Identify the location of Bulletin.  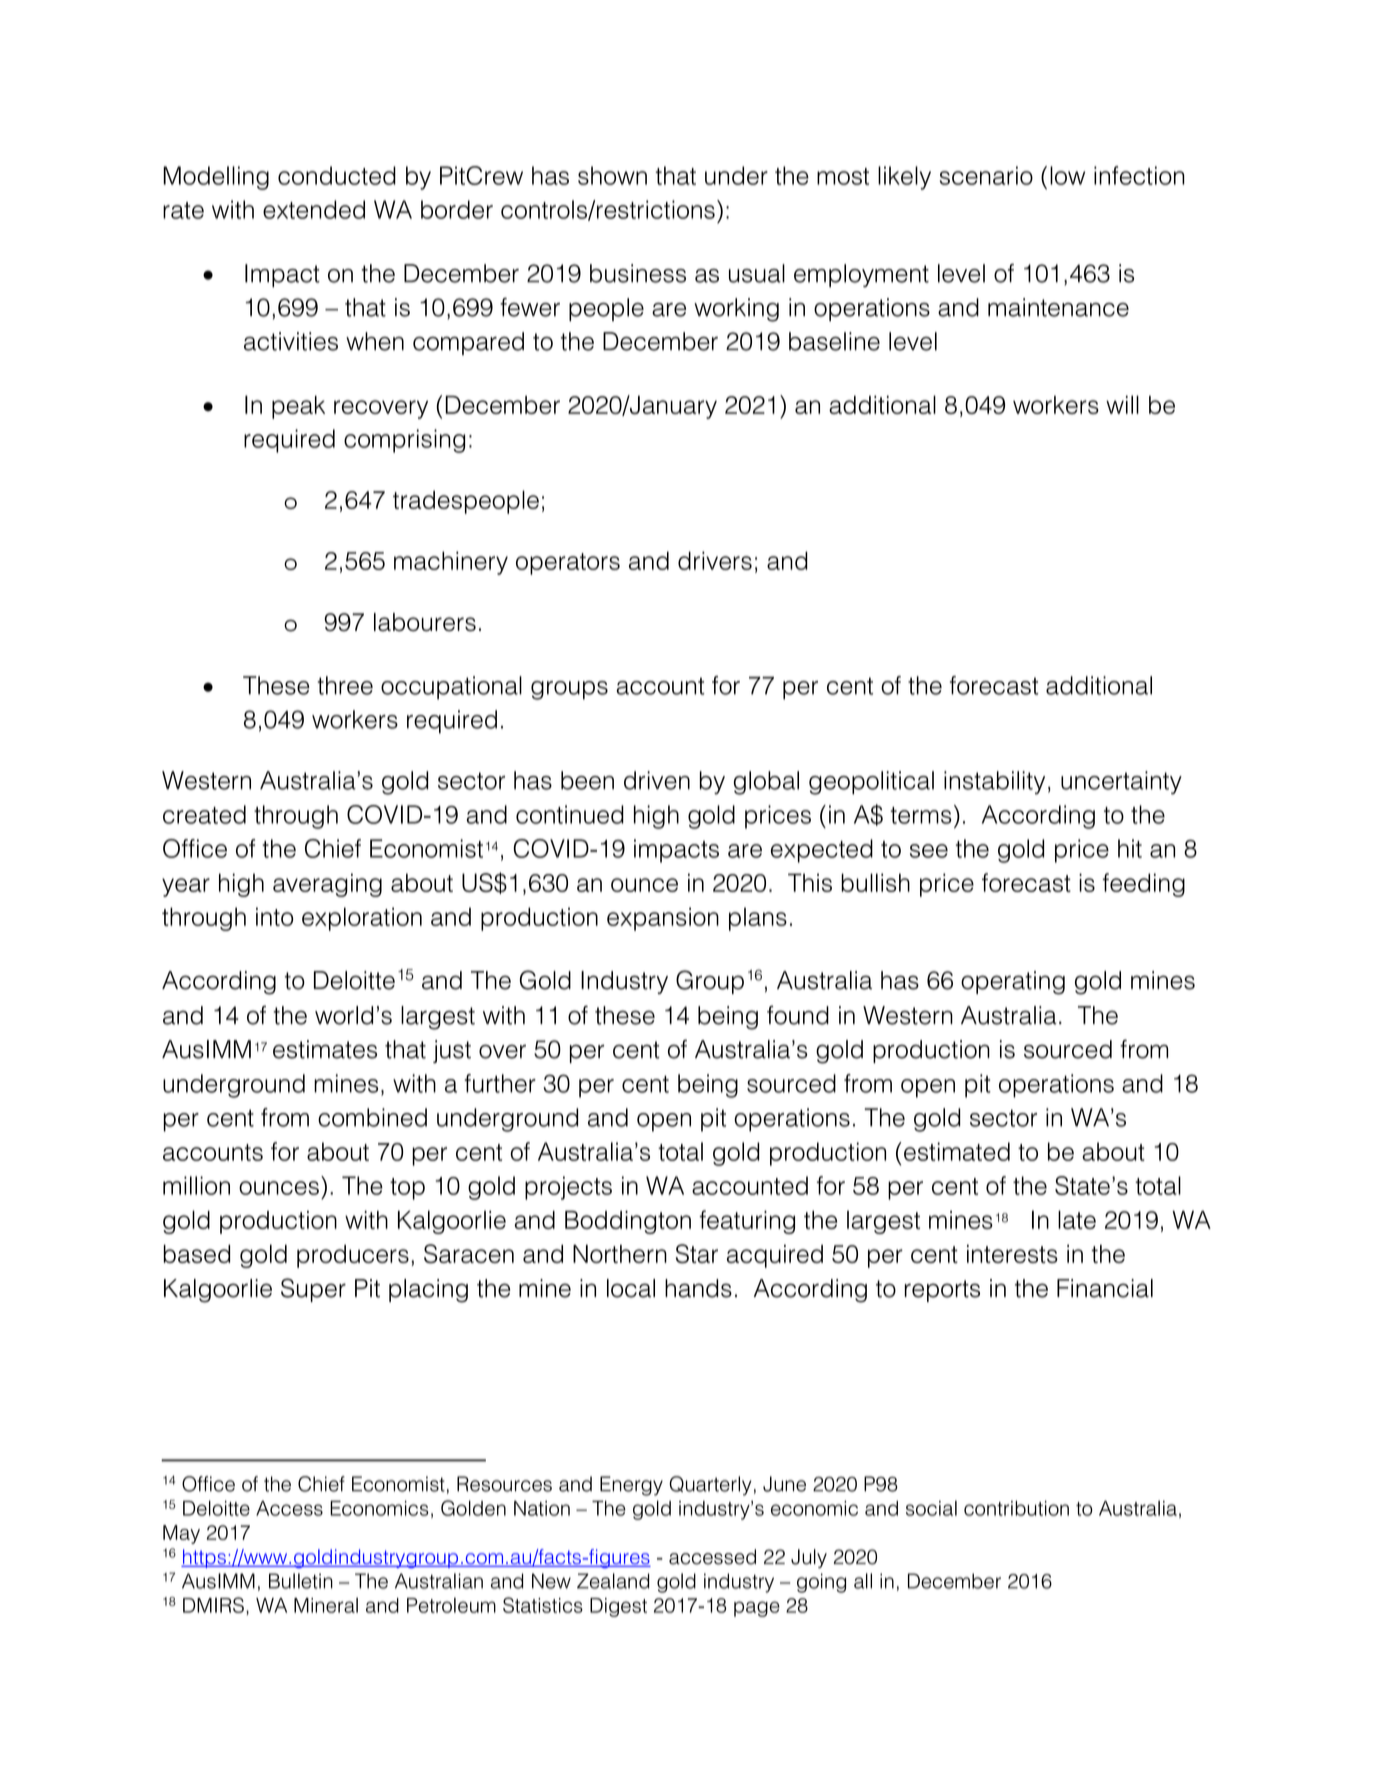
(301, 1581).
